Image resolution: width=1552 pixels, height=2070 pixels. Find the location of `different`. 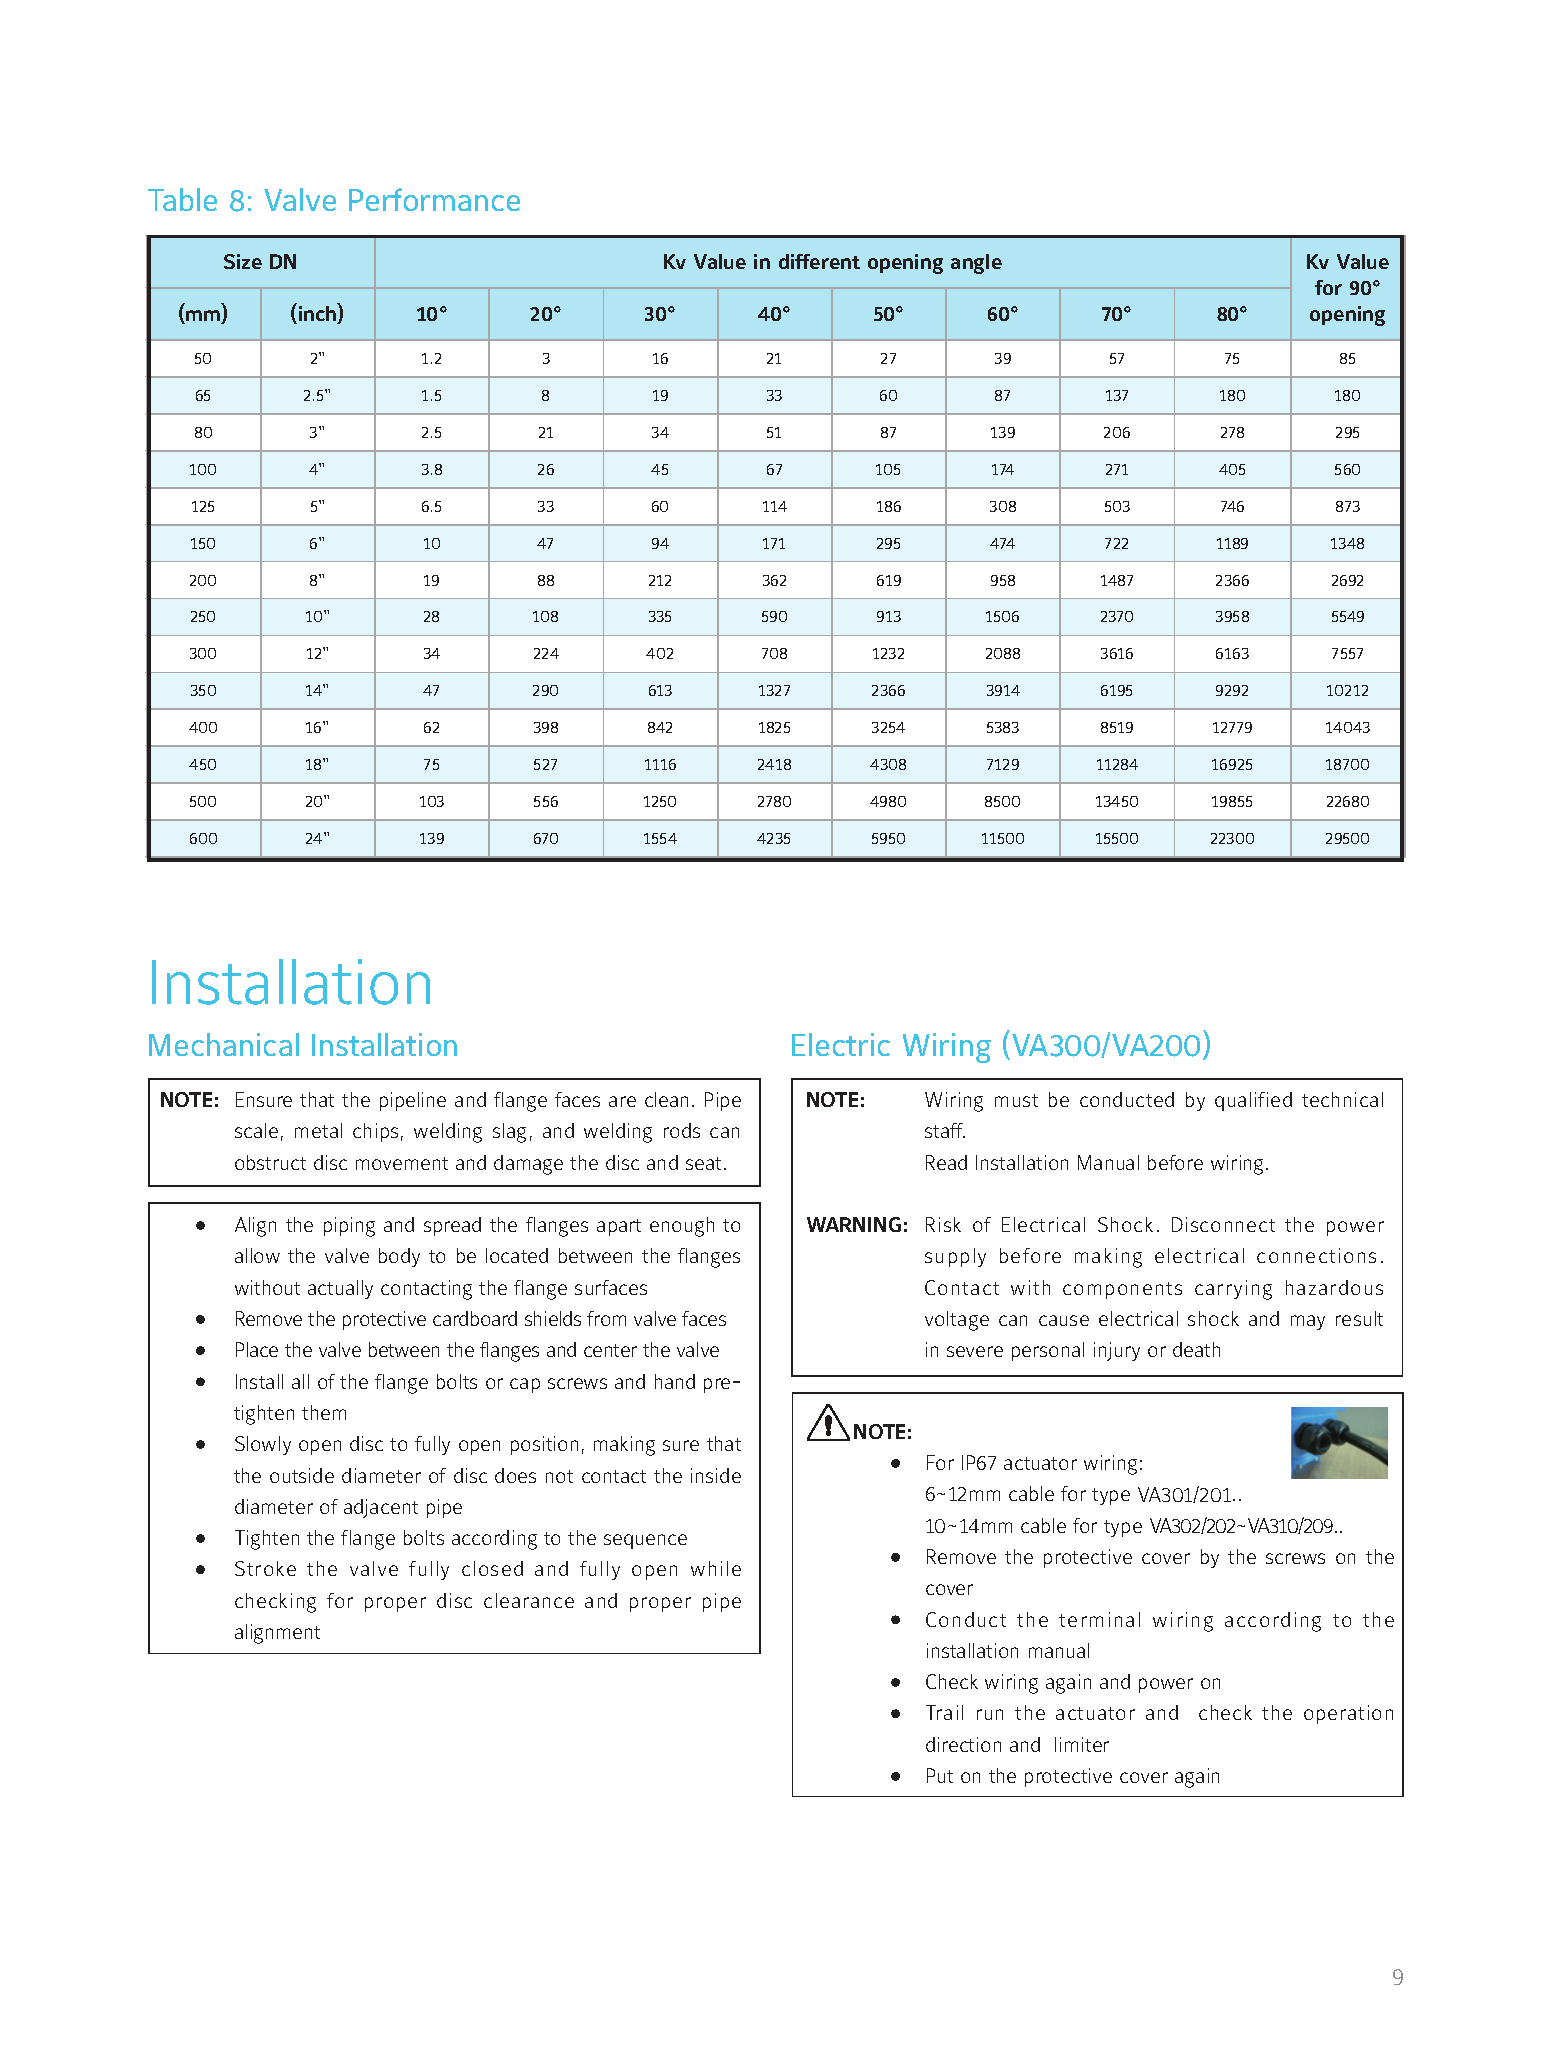

different is located at coordinates (819, 261).
